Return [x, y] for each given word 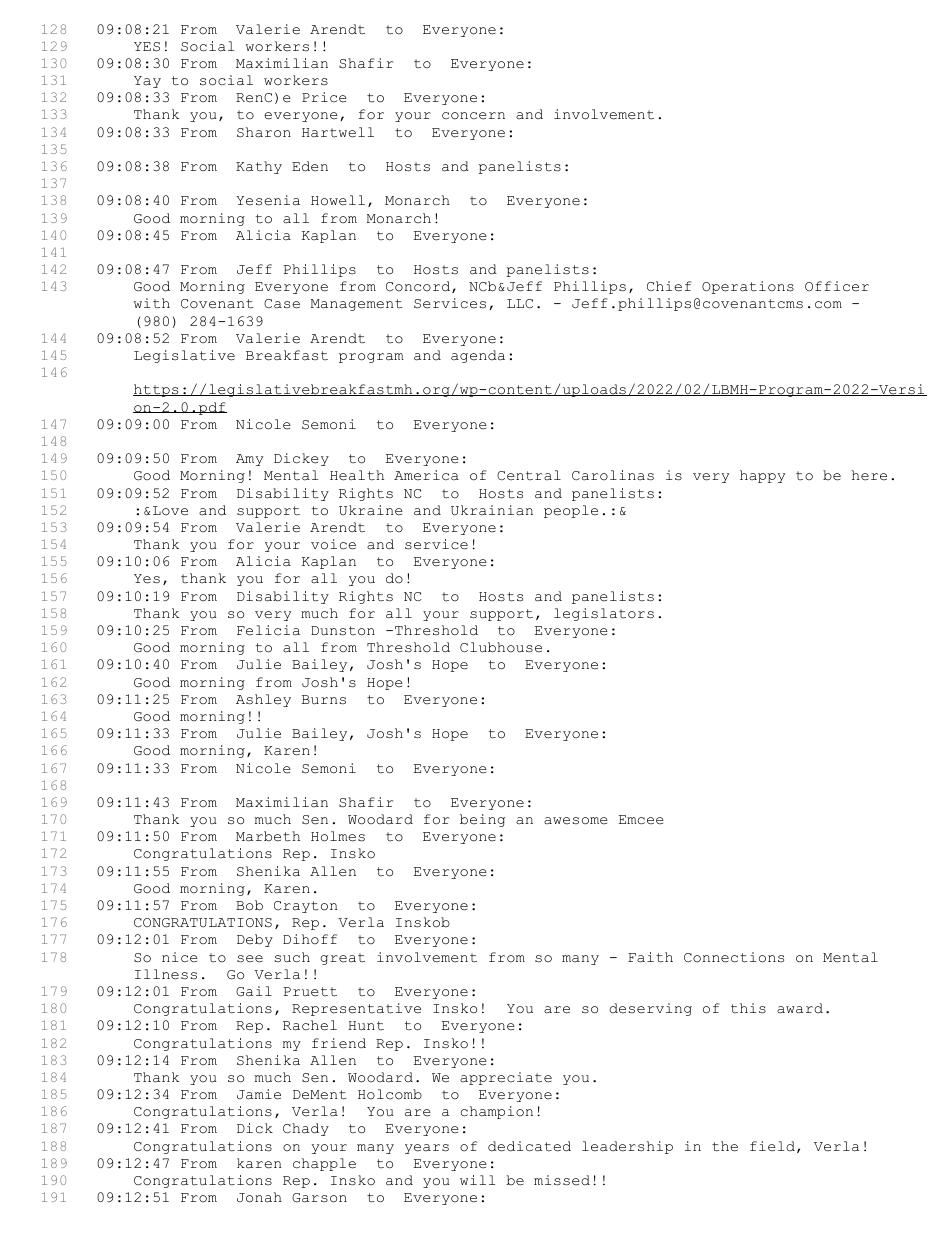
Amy [249, 460]
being [482, 820]
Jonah [259, 1197]
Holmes [338, 836]
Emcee [641, 820]
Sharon [264, 132]
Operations [748, 287]
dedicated [529, 1146]
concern [473, 116]
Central [529, 475]
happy [762, 476]
